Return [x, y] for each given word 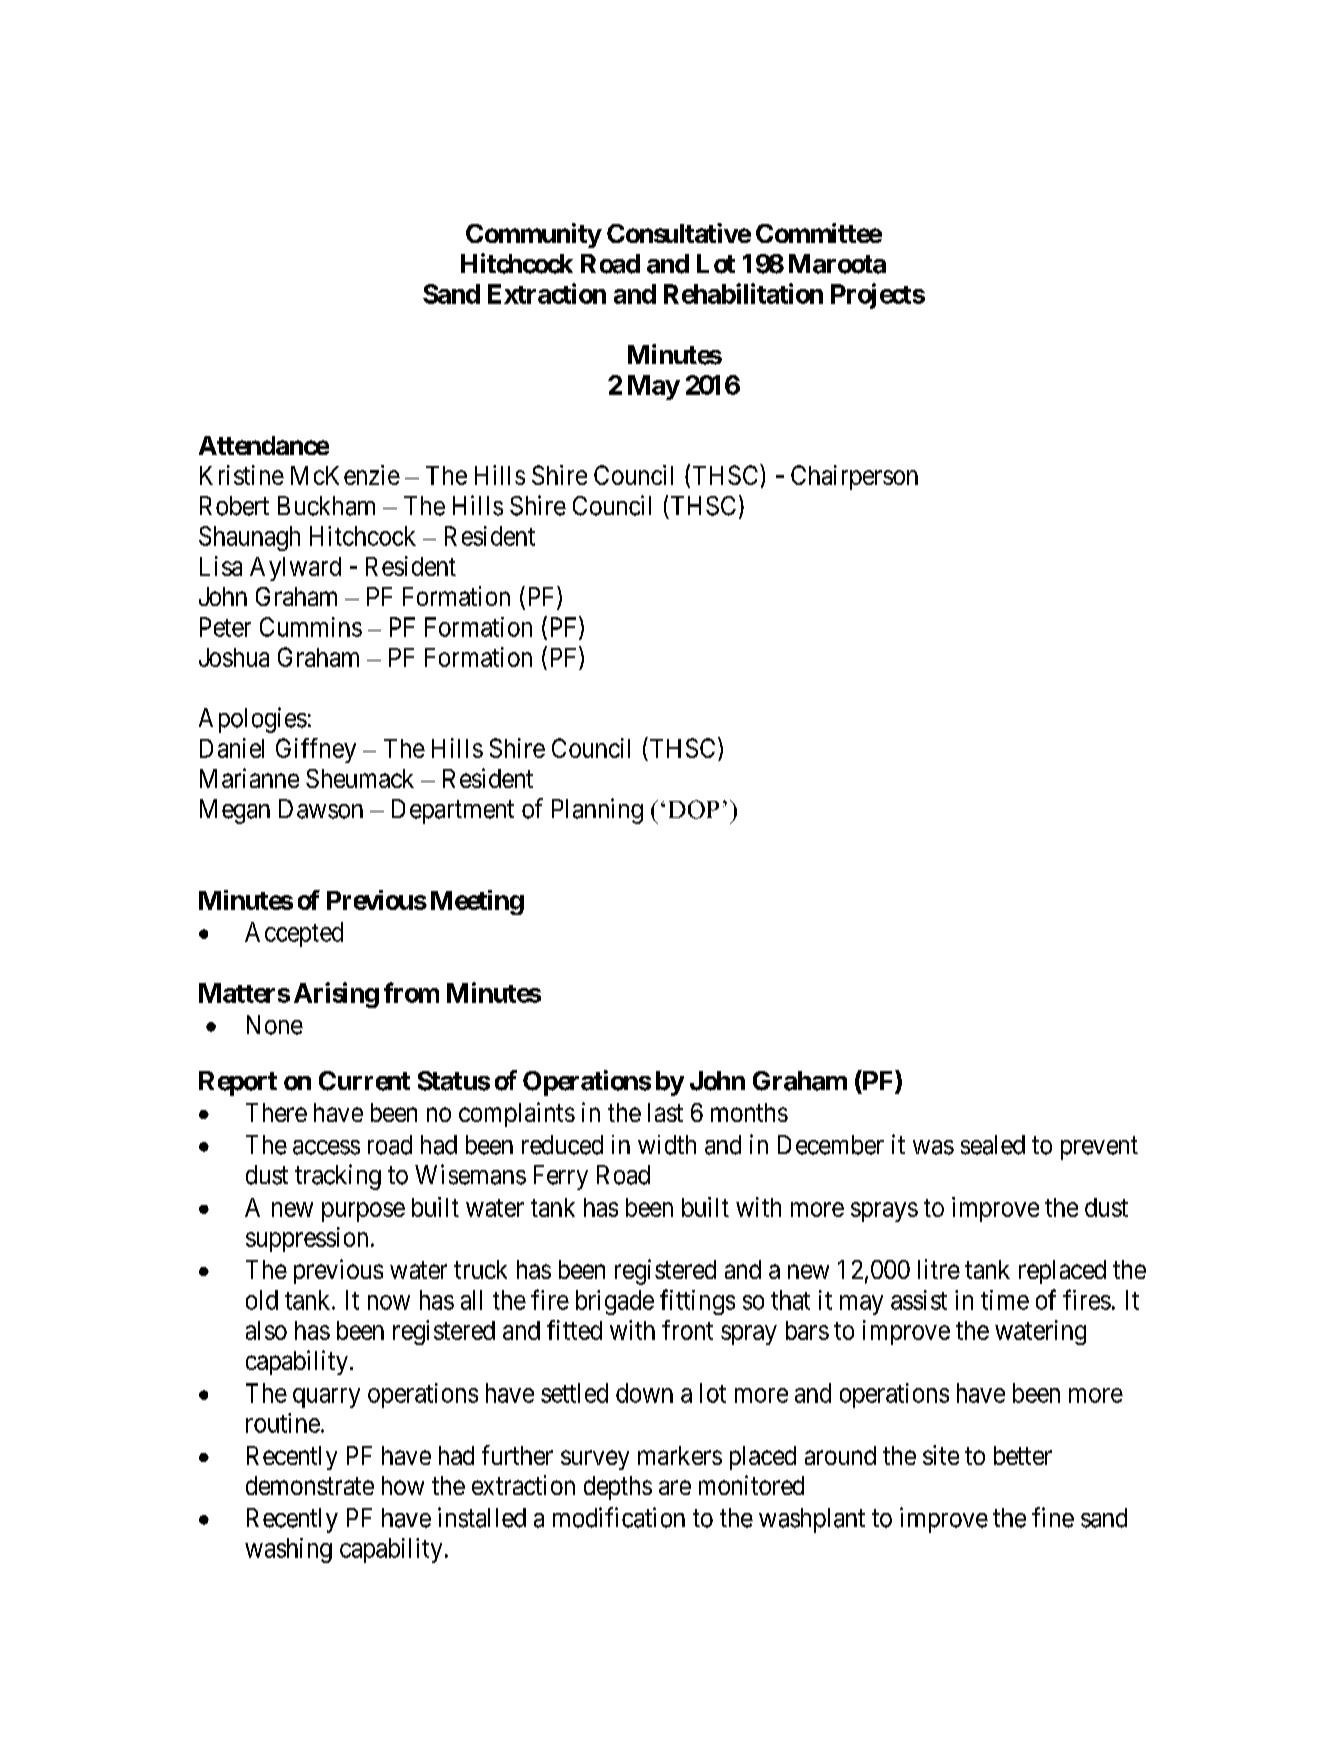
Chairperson [854, 477]
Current [364, 1081]
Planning [597, 811]
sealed [993, 1145]
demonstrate [310, 1485]
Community [534, 235]
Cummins [311, 627]
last [665, 1112]
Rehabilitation [743, 293]
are [675, 1487]
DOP [694, 809]
